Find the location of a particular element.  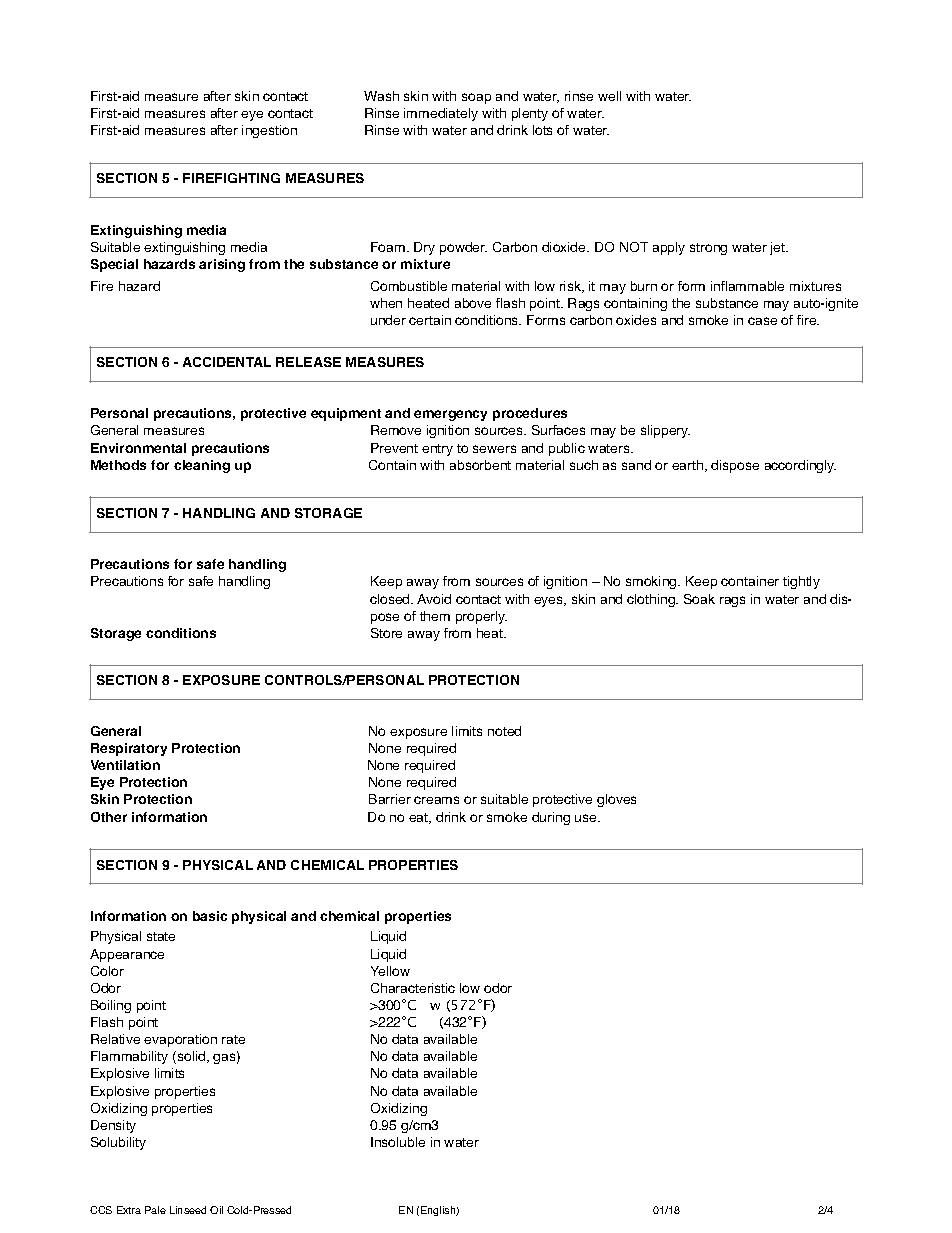

them is located at coordinates (435, 616).
